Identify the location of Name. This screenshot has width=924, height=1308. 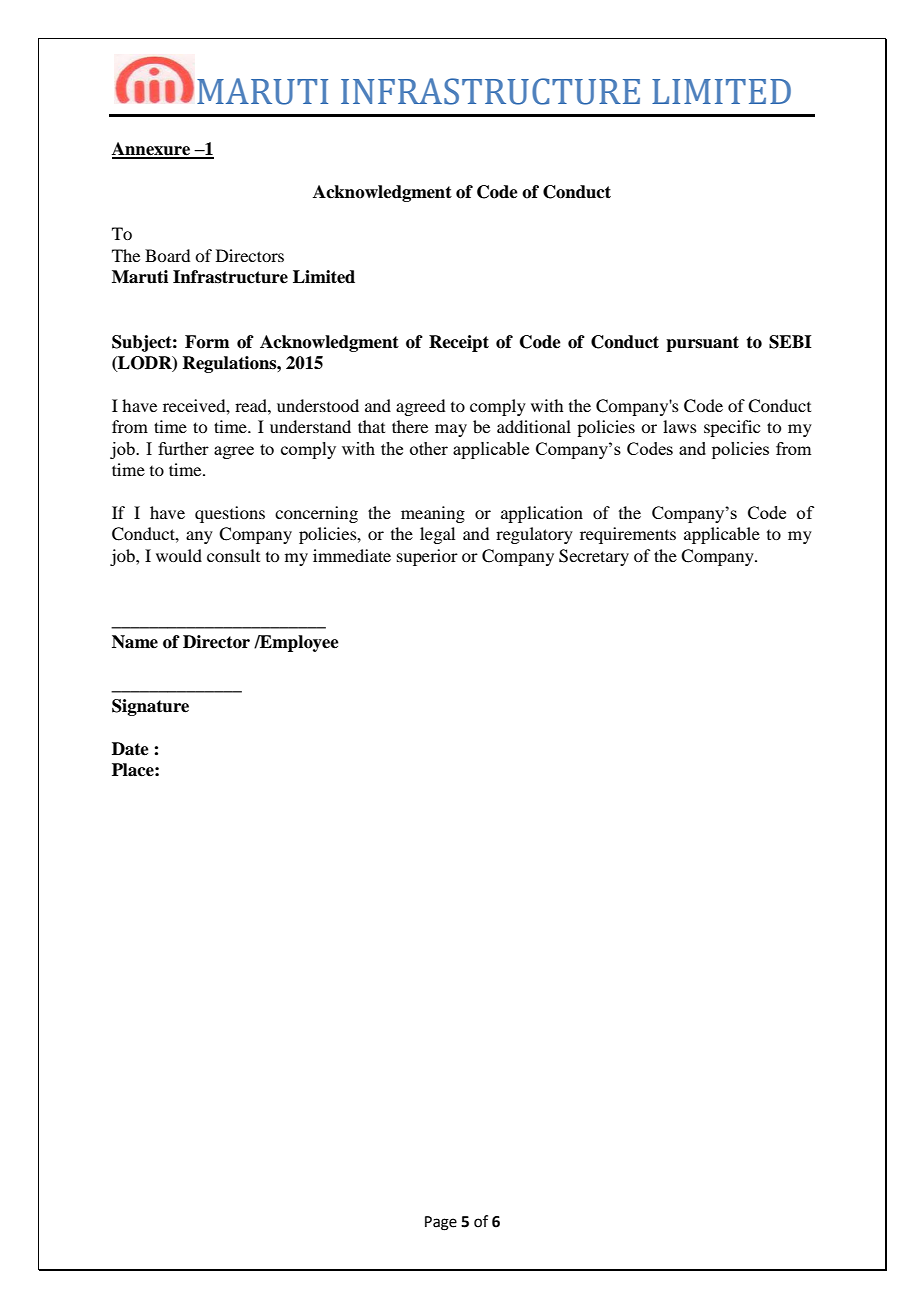
(135, 642).
